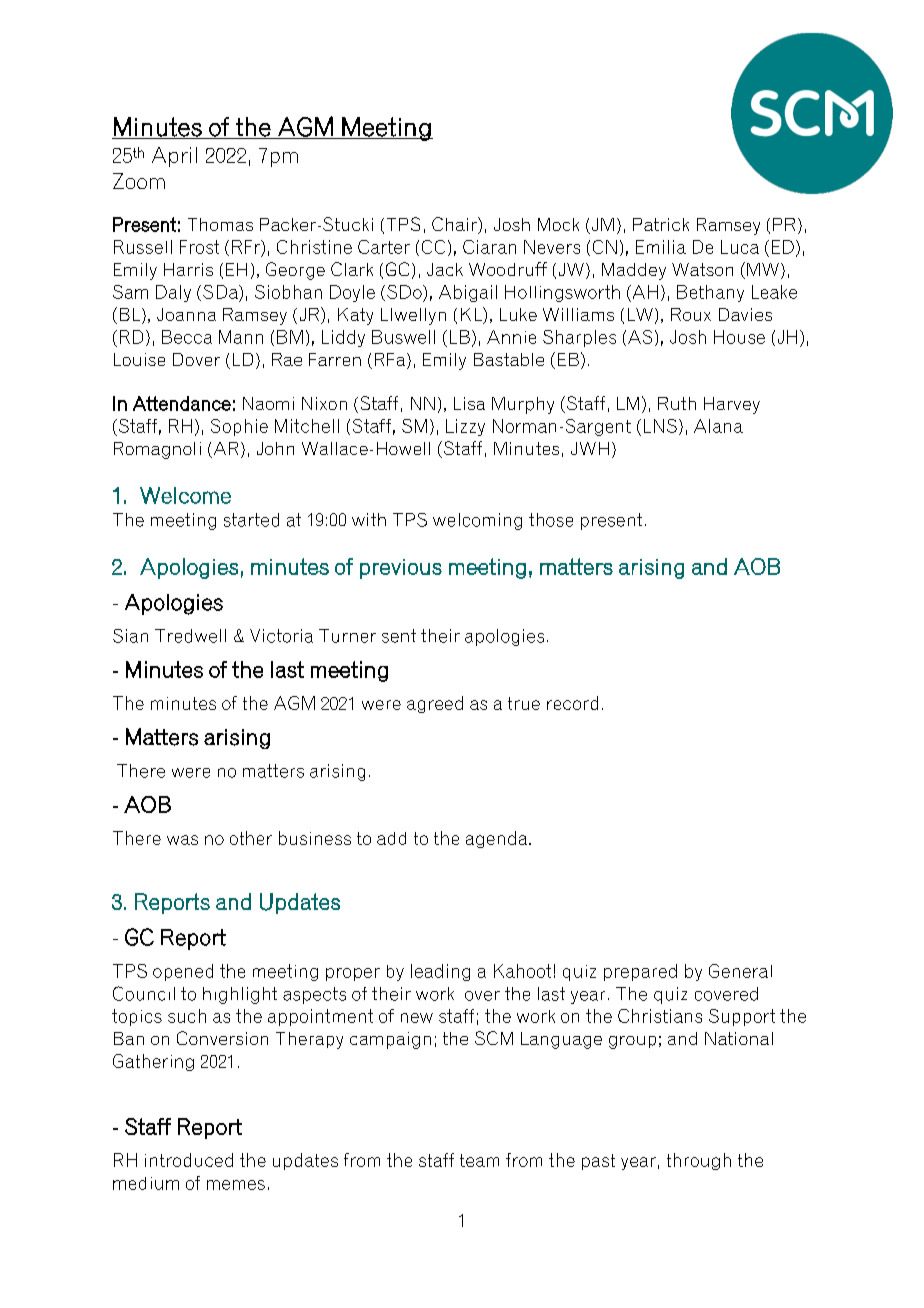  I want to click on Attendance, so click(182, 403).
